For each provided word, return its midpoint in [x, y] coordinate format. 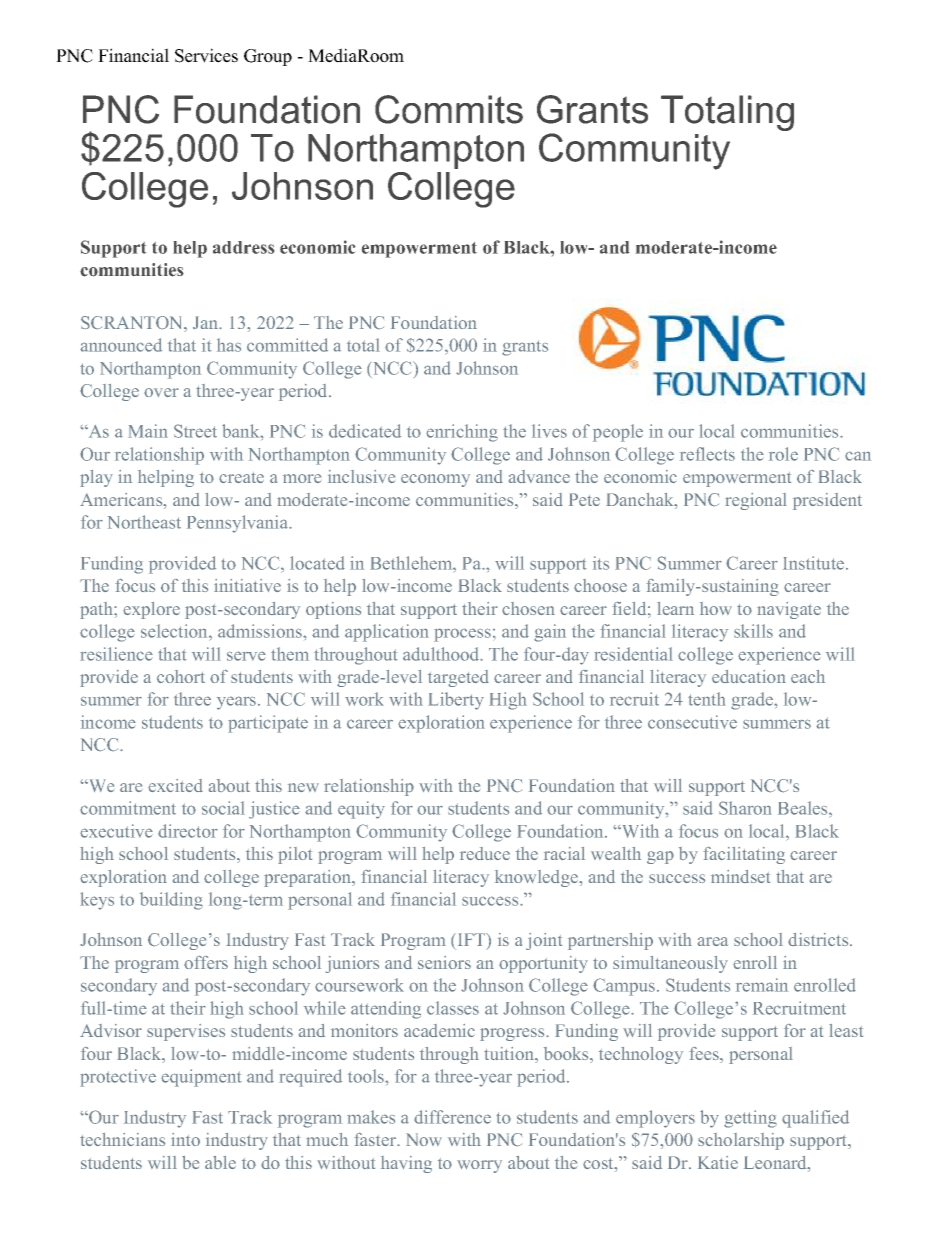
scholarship [741, 1141]
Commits [449, 109]
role [783, 454]
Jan [206, 322]
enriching [462, 433]
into [185, 1139]
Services [206, 55]
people [618, 433]
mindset [740, 876]
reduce [485, 853]
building [171, 901]
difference [452, 1117]
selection [175, 631]
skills [753, 631]
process [462, 635]
